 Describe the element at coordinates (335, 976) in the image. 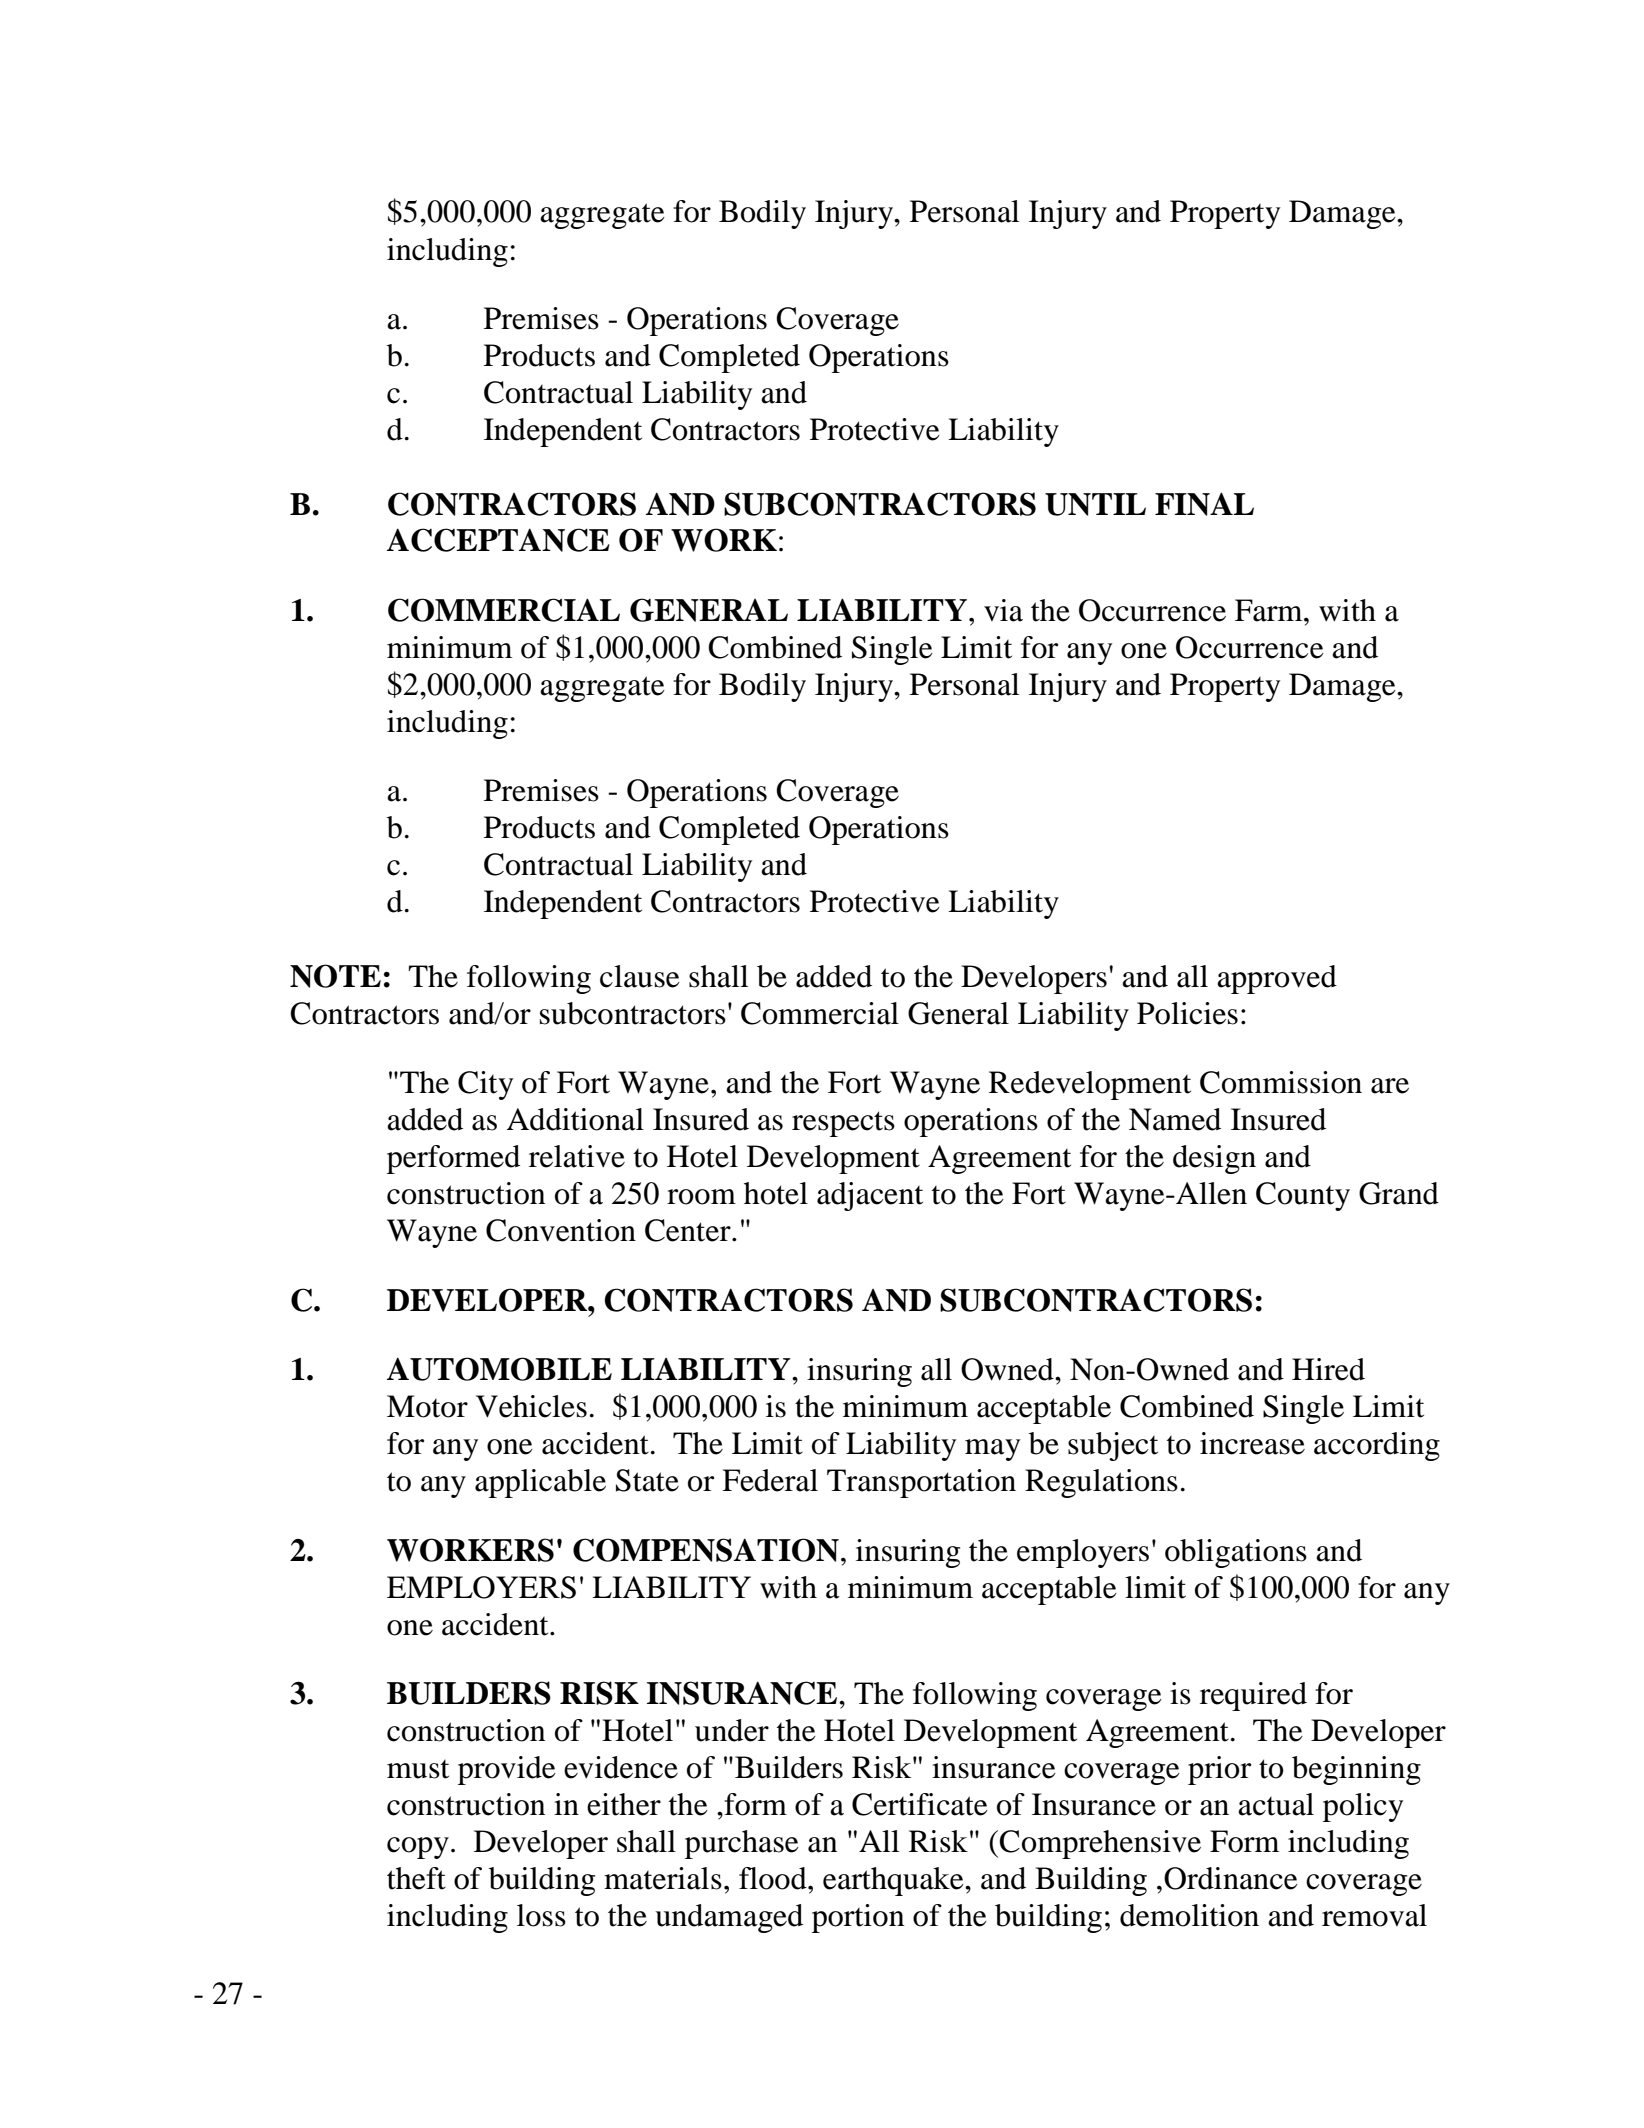

I see `NOTE` at that location.
